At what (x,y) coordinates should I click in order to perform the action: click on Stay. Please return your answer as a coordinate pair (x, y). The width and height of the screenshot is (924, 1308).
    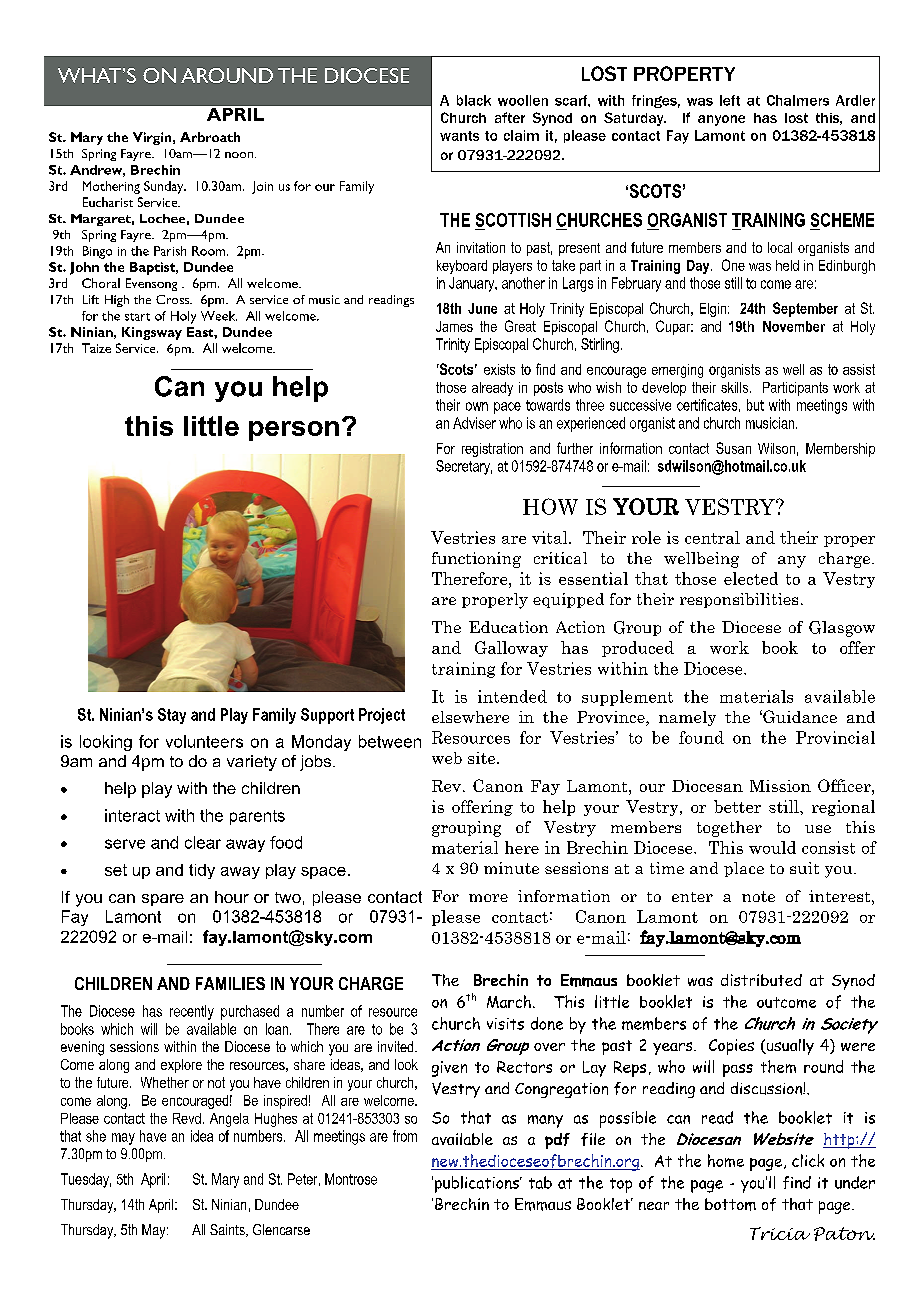
    Looking at the image, I should click on (172, 716).
